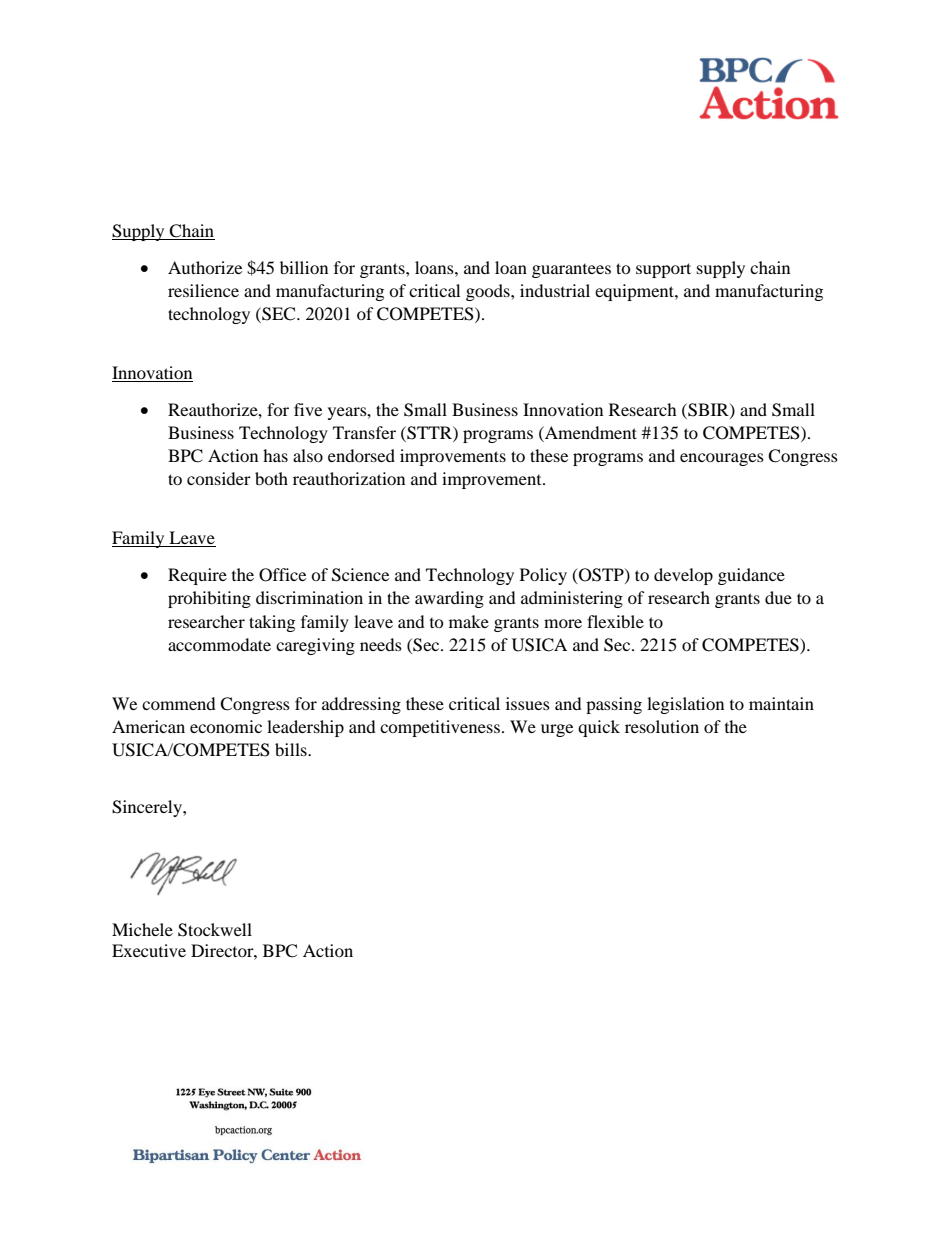 The width and height of the screenshot is (952, 1233). What do you see at coordinates (663, 270) in the screenshot?
I see `support` at bounding box center [663, 270].
